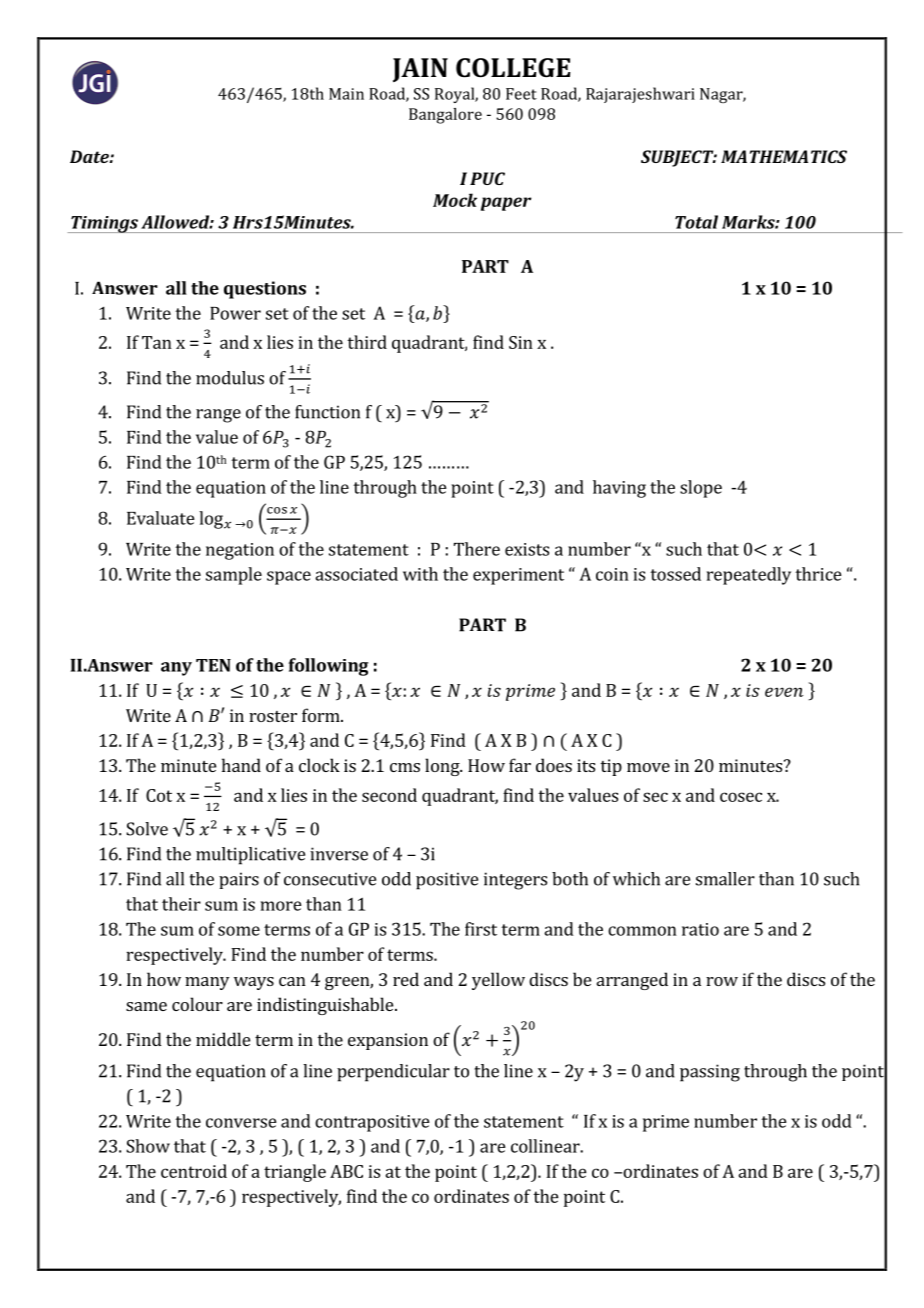  What do you see at coordinates (749, 576) in the document?
I see `repeatedly` at bounding box center [749, 576].
